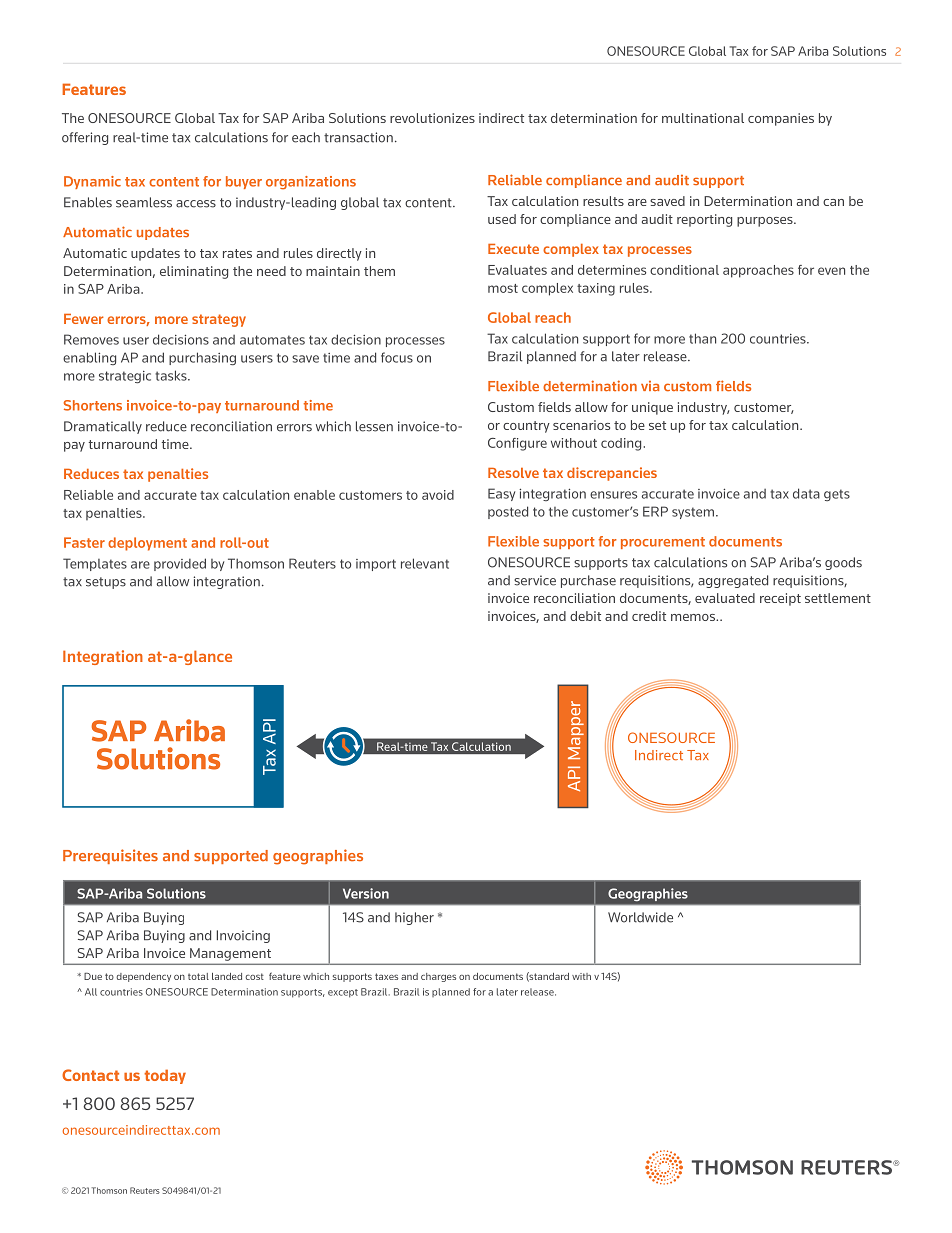 This screenshot has height=1233, width=952. Describe the element at coordinates (585, 616) in the screenshot. I see `debit` at that location.
